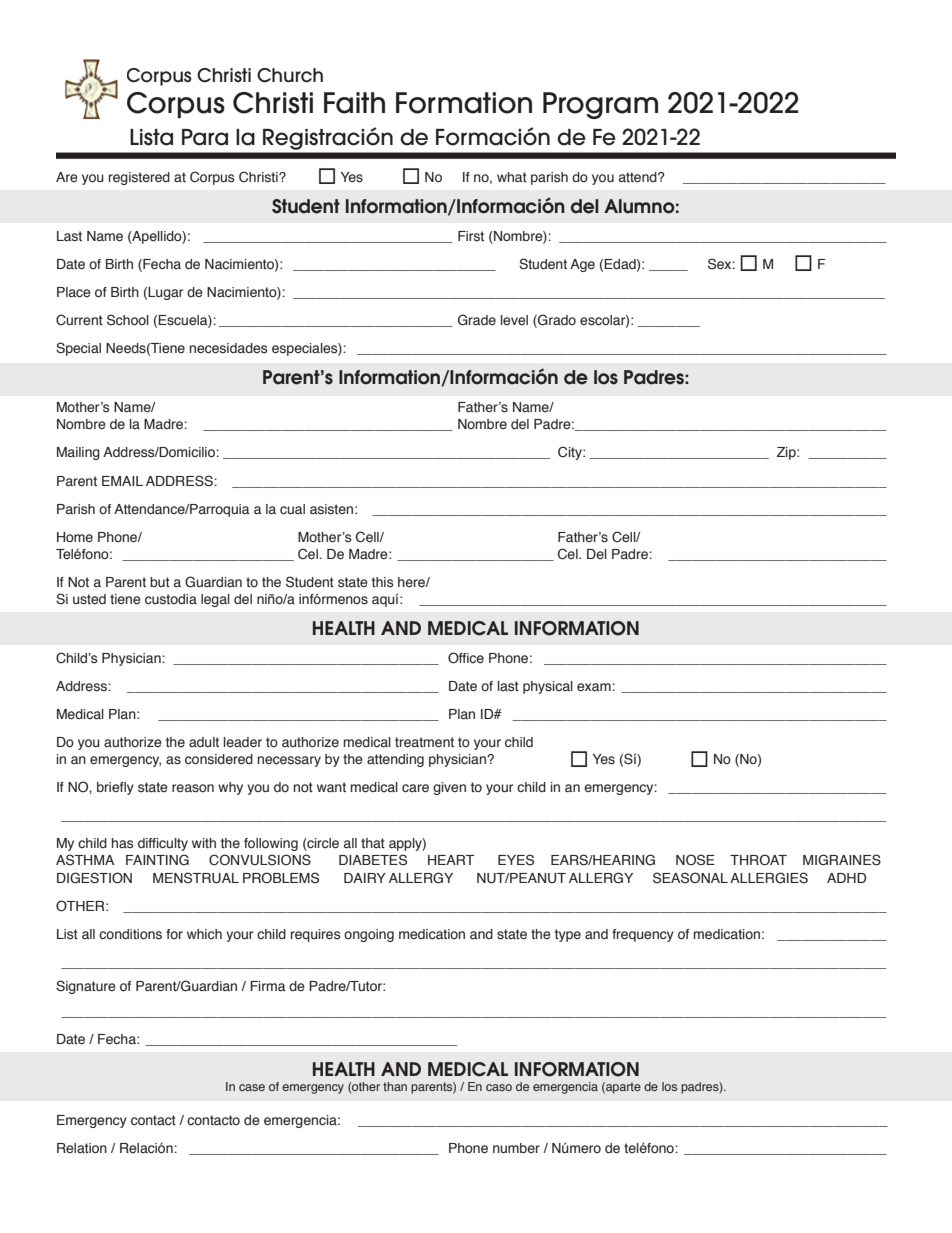 The height and width of the screenshot is (1233, 952). What do you see at coordinates (205, 137) in the screenshot?
I see `Para` at bounding box center [205, 137].
